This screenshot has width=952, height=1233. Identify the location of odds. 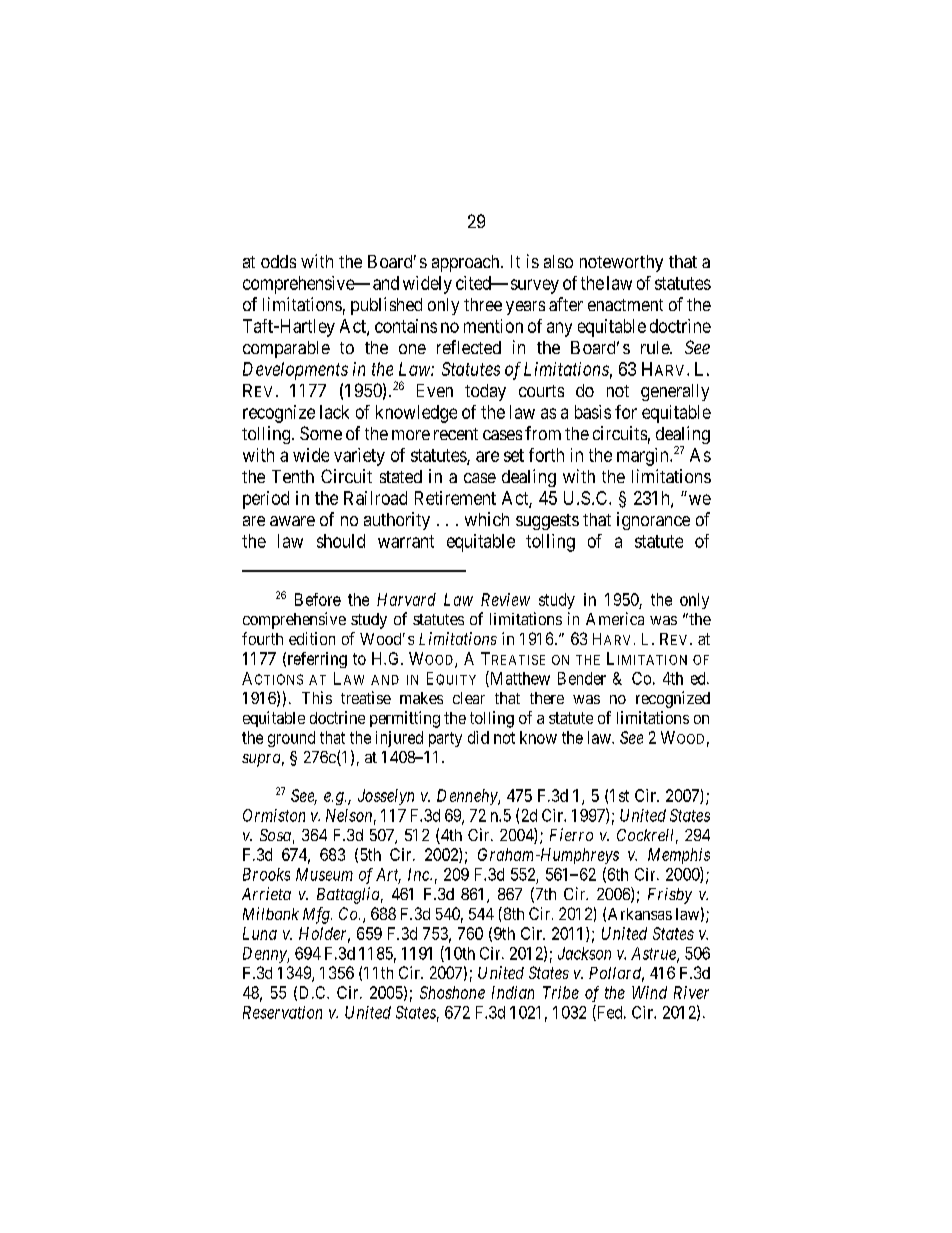
(278, 261).
